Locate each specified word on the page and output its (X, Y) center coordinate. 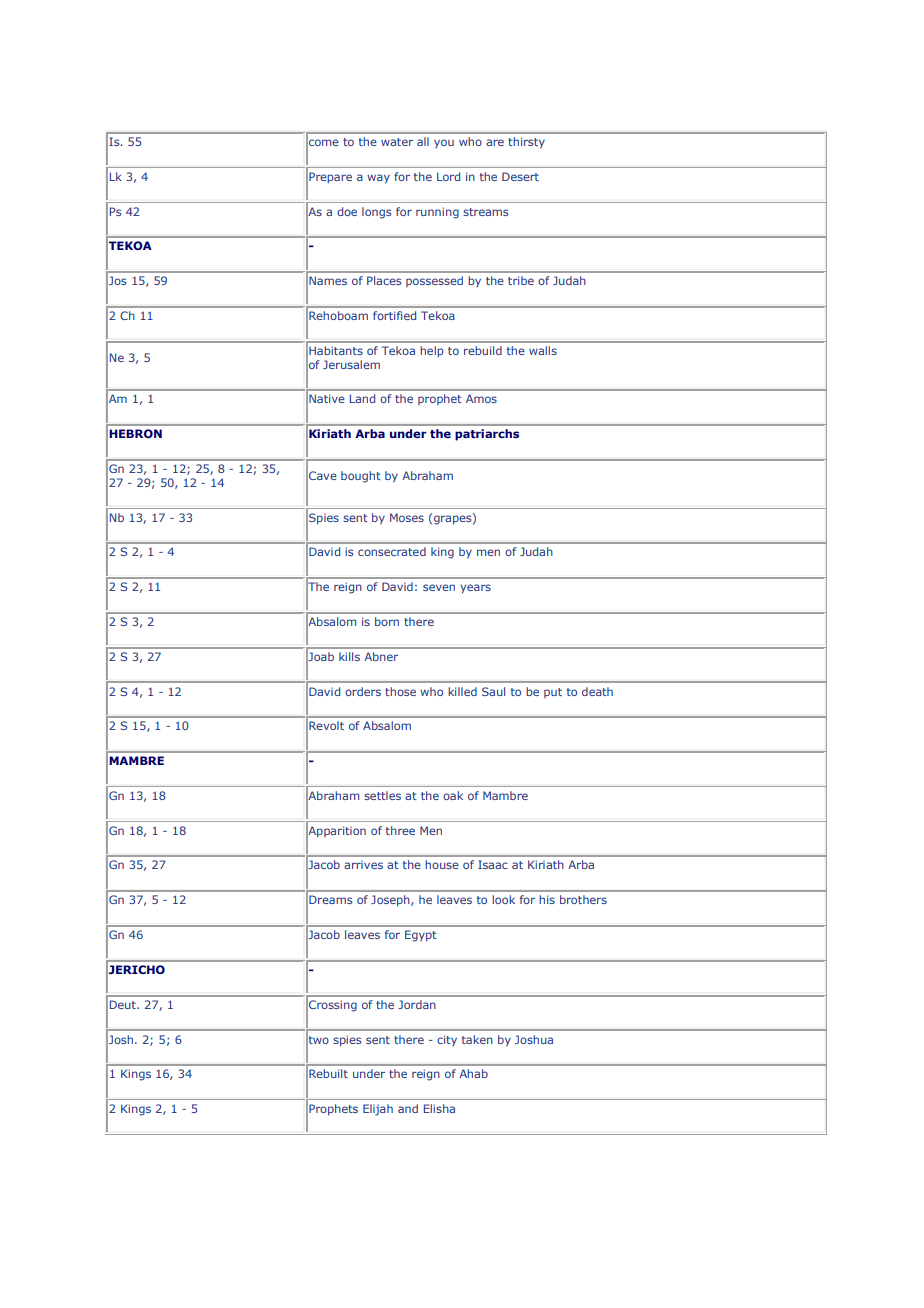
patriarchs (487, 435)
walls (543, 350)
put (553, 693)
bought (361, 477)
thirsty (526, 143)
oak (453, 795)
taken (477, 1039)
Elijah (378, 1110)
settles (382, 795)
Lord (448, 176)
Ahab (473, 1073)
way (378, 179)
